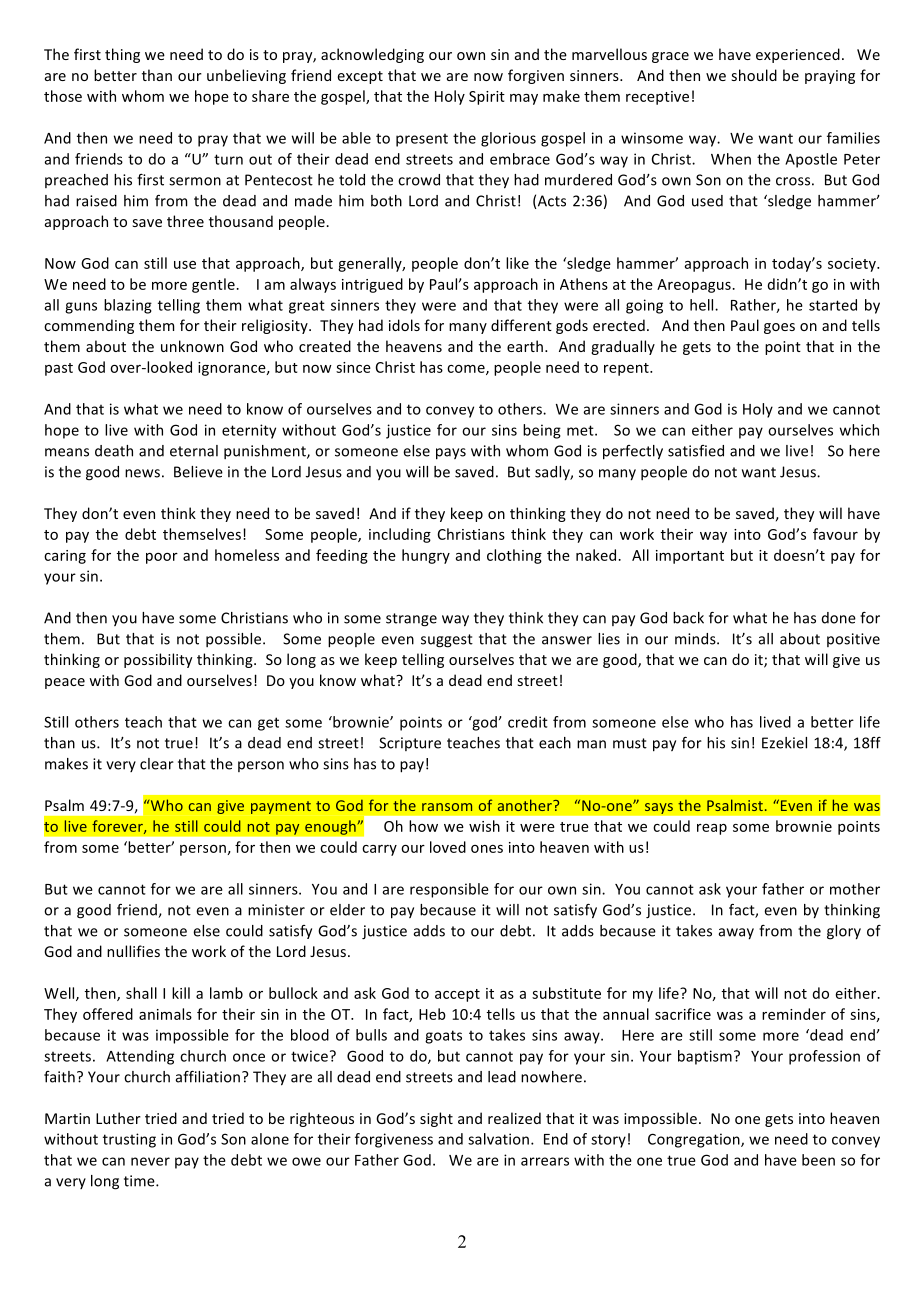 This screenshot has width=924, height=1308. What do you see at coordinates (498, 1139) in the screenshot?
I see `salvation` at bounding box center [498, 1139].
